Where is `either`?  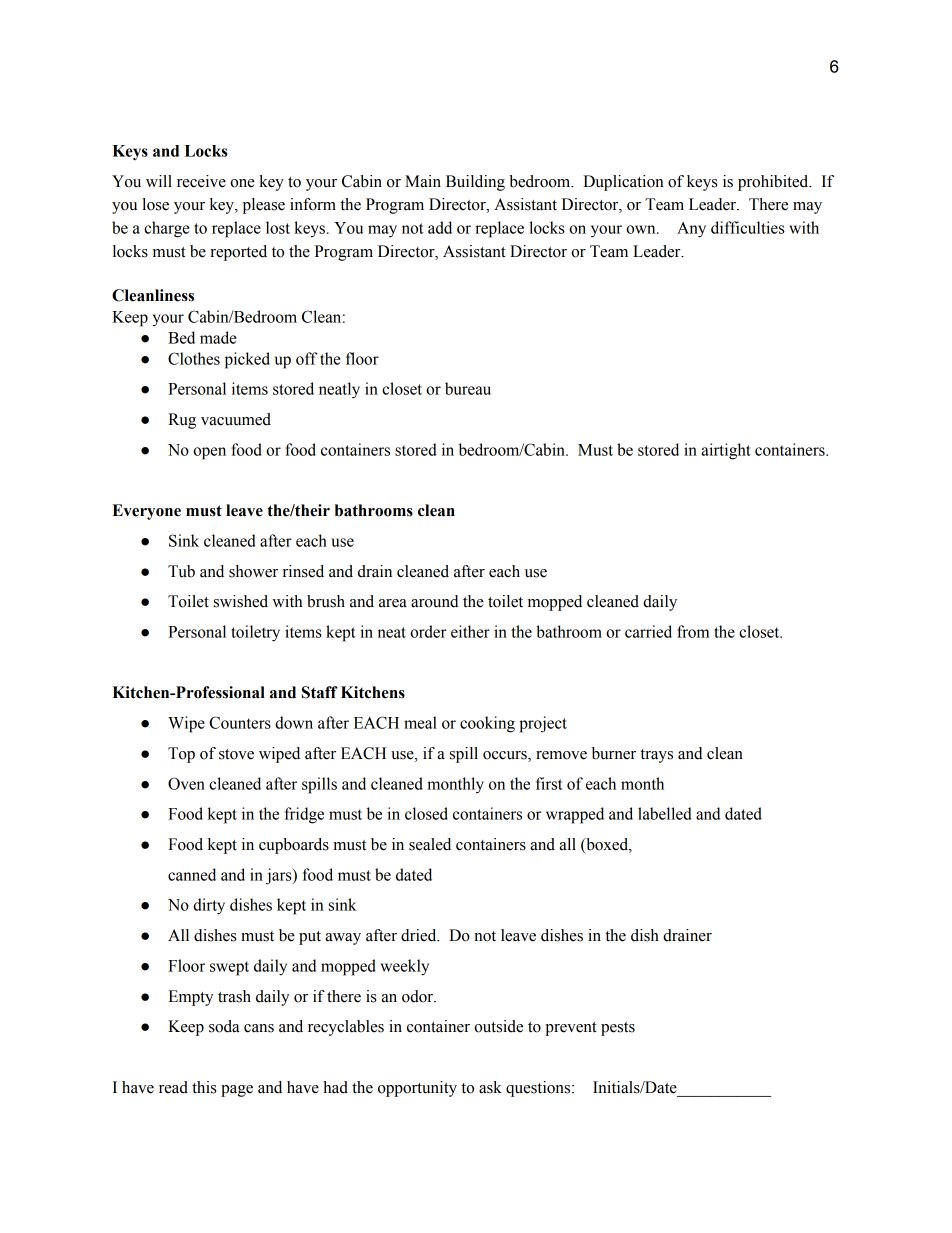
either is located at coordinates (470, 631).
